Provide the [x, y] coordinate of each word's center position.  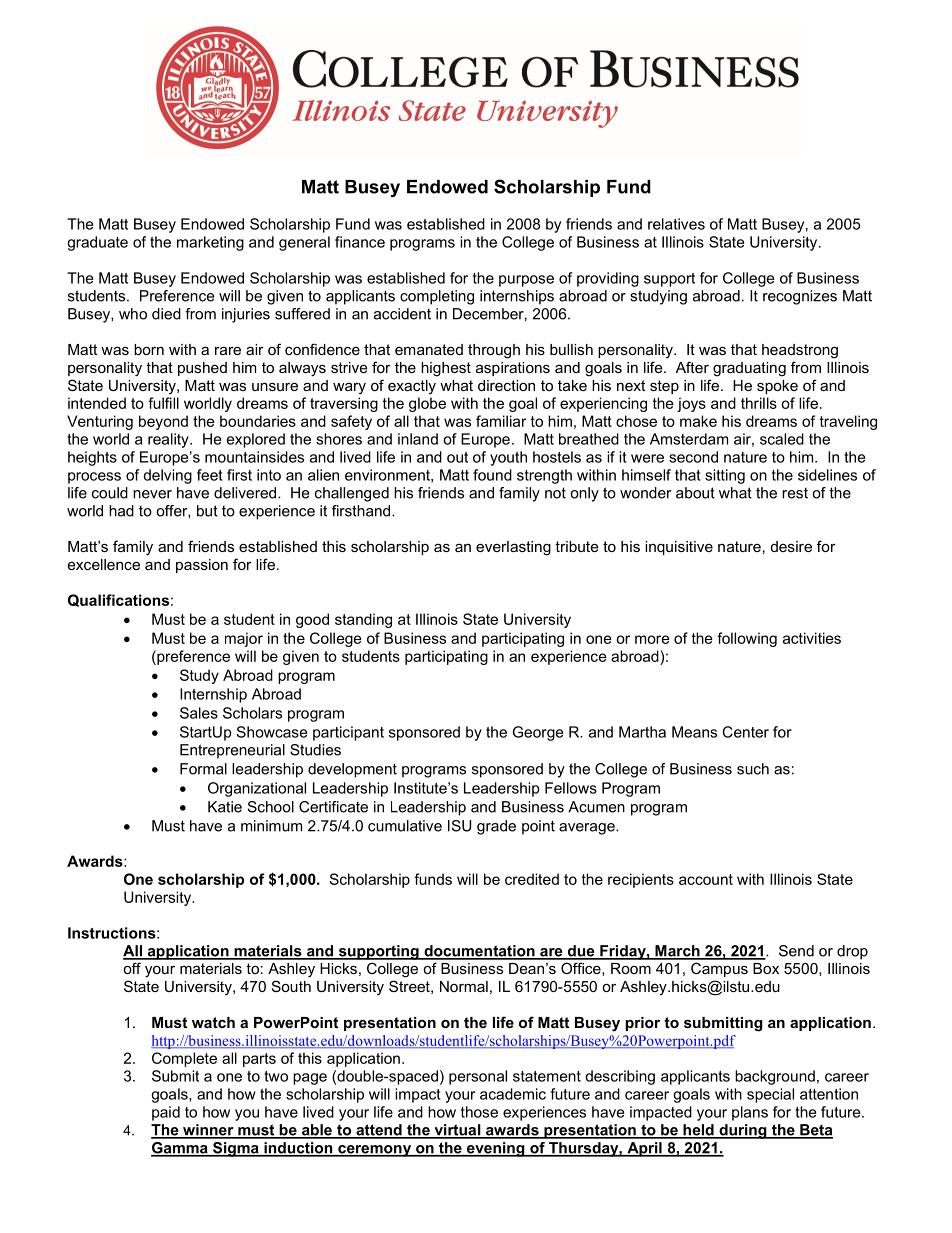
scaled [782, 439]
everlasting [513, 548]
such [753, 769]
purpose [526, 281]
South [291, 986]
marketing [210, 243]
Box [766, 968]
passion [202, 566]
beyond [163, 422]
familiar [501, 421]
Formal [203, 769]
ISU [459, 826]
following [747, 639]
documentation [479, 952]
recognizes [800, 297]
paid [166, 1113]
